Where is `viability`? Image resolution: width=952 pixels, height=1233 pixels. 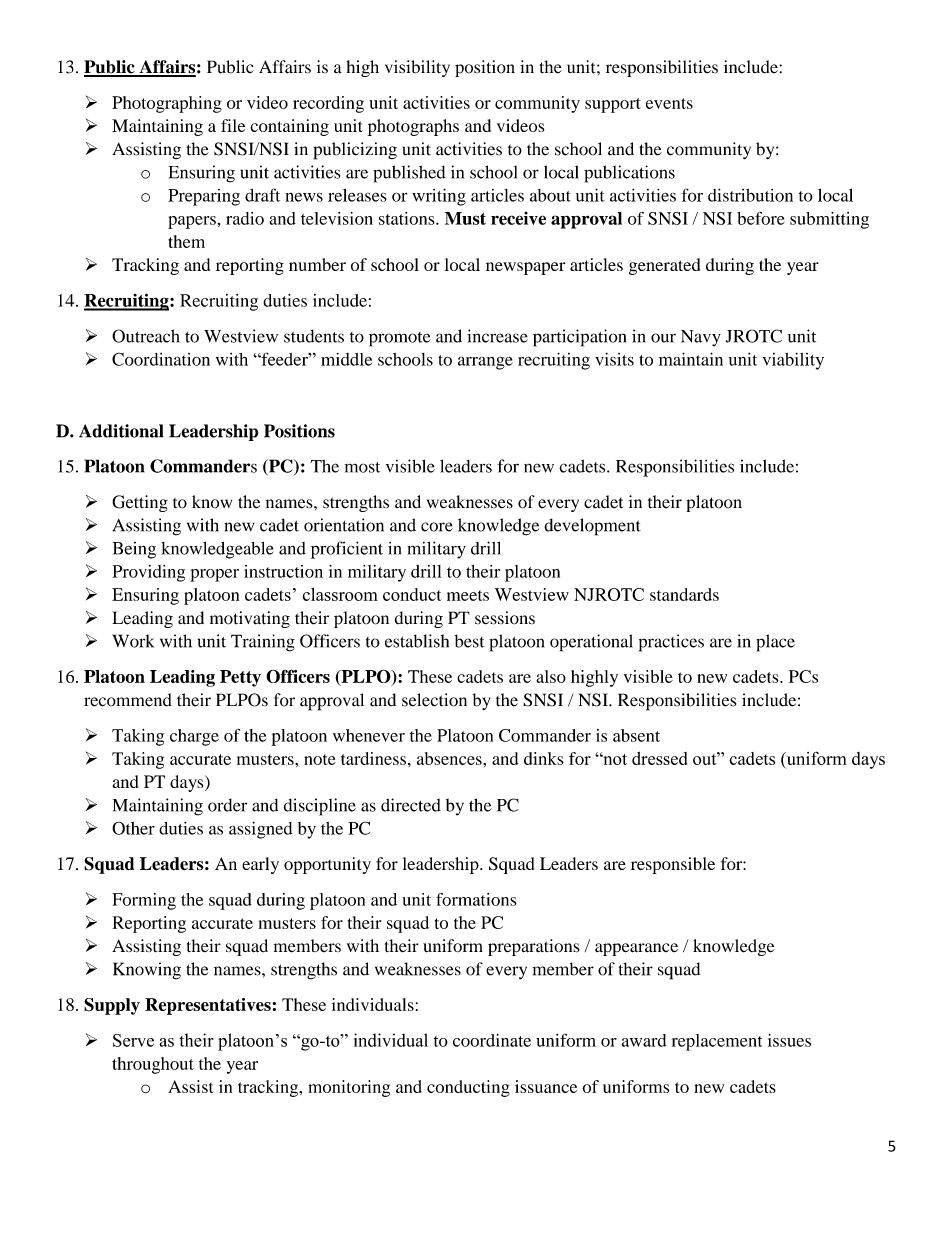
viability is located at coordinates (793, 361).
